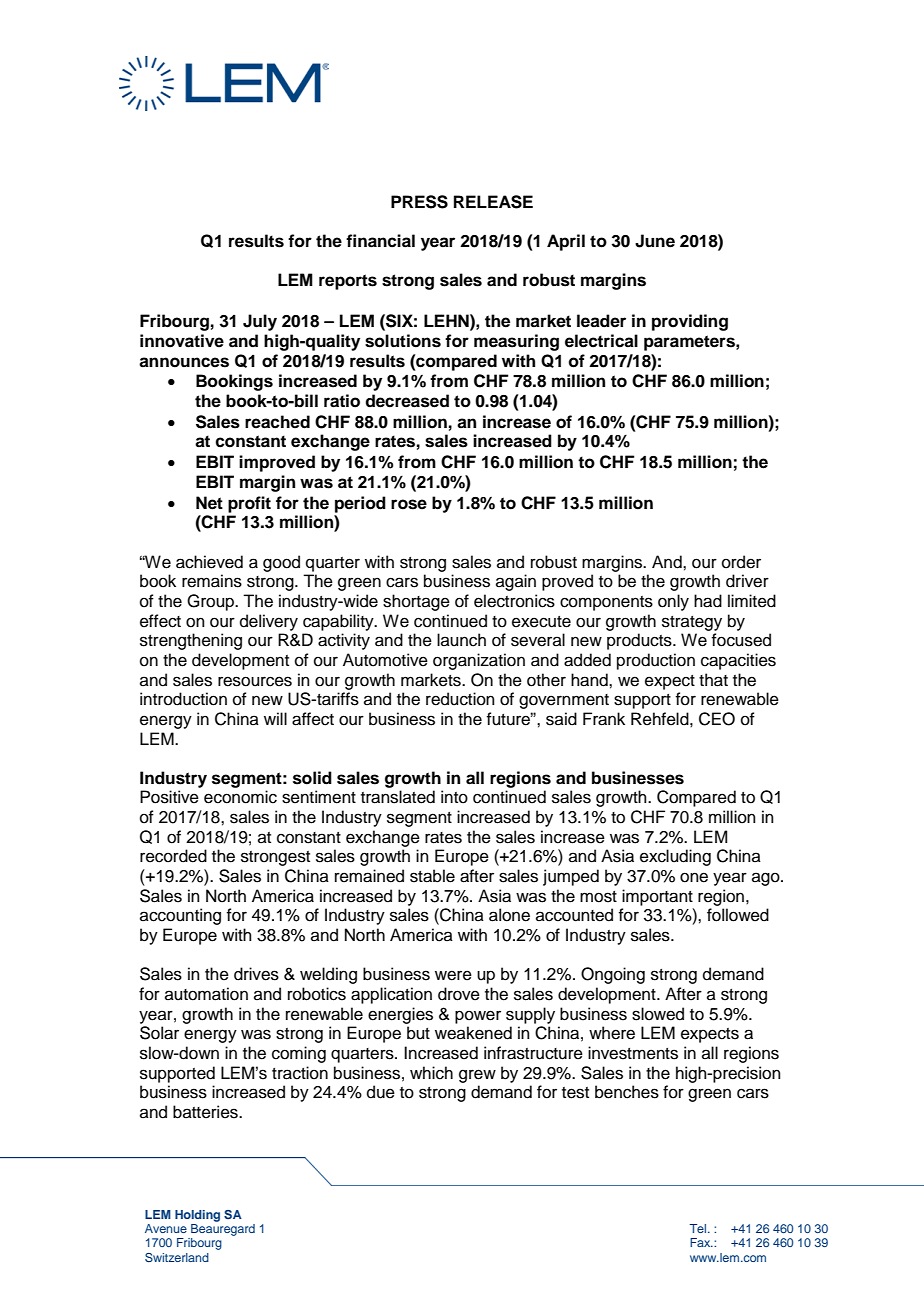 This screenshot has height=1308, width=924. I want to click on June, so click(655, 241).
